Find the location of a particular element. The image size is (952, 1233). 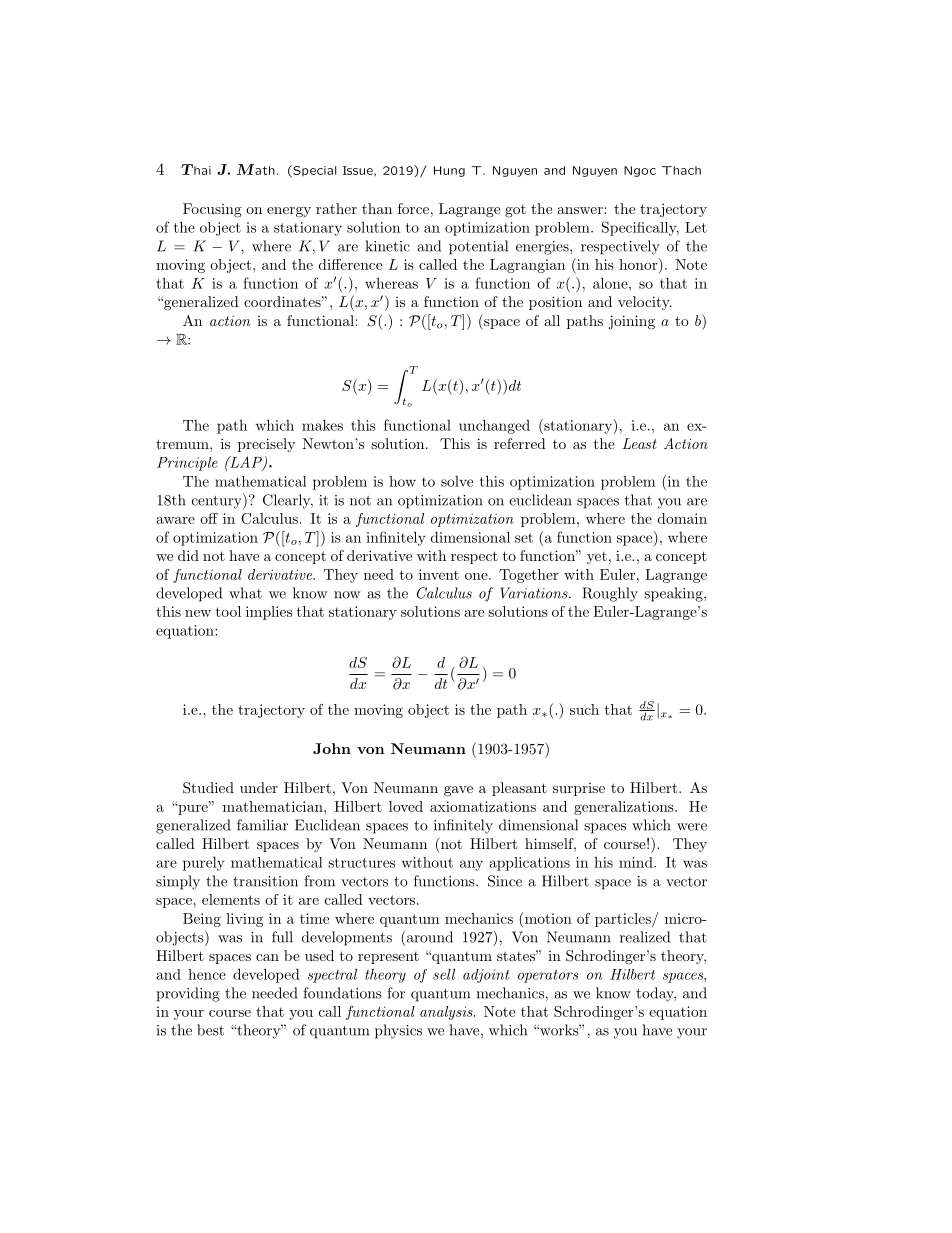

solve is located at coordinates (457, 481).
